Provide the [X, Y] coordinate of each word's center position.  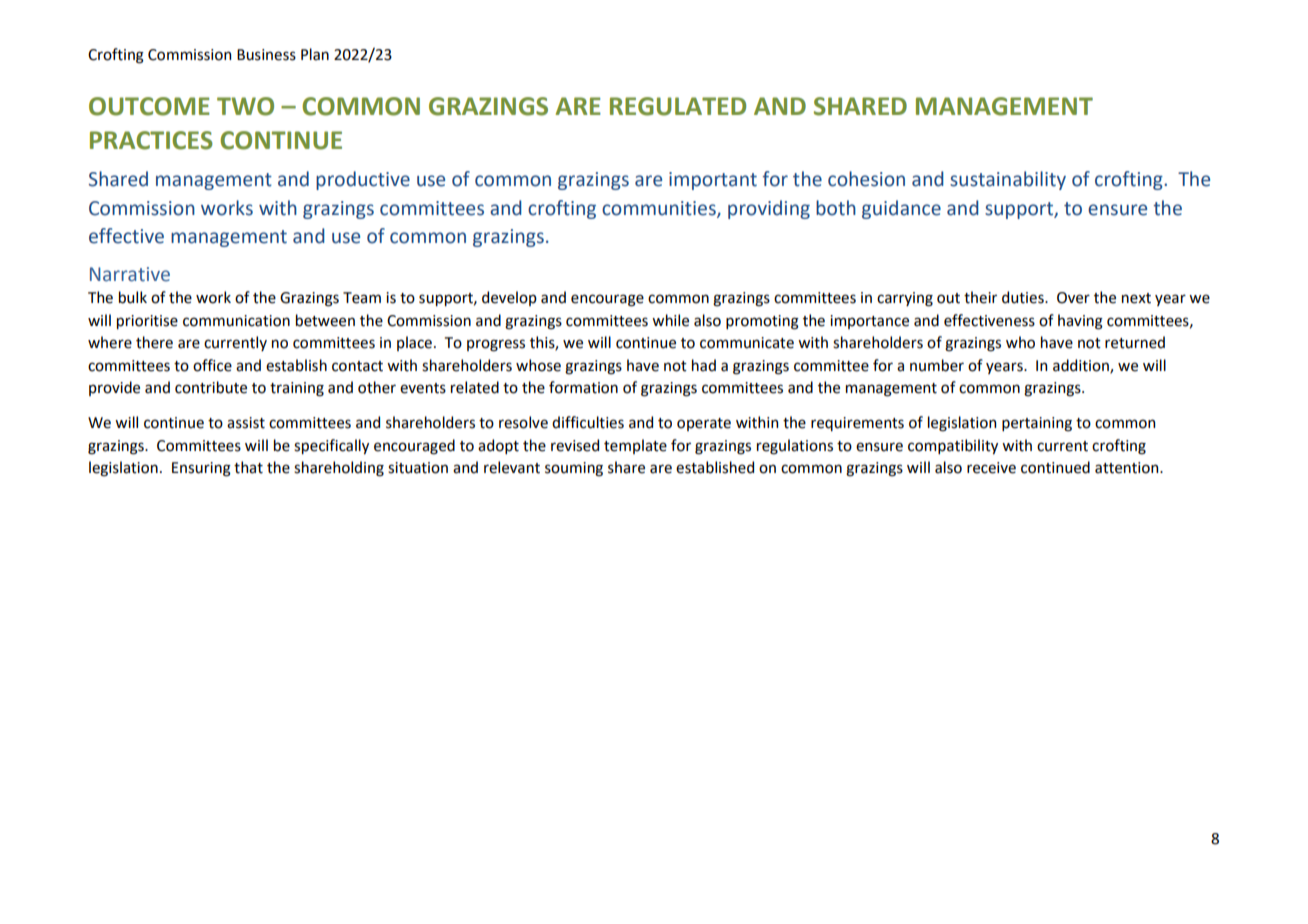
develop [509, 298]
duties [1024, 297]
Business [266, 55]
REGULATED [678, 106]
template [635, 446]
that [248, 467]
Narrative [130, 274]
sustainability [1008, 180]
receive [991, 468]
